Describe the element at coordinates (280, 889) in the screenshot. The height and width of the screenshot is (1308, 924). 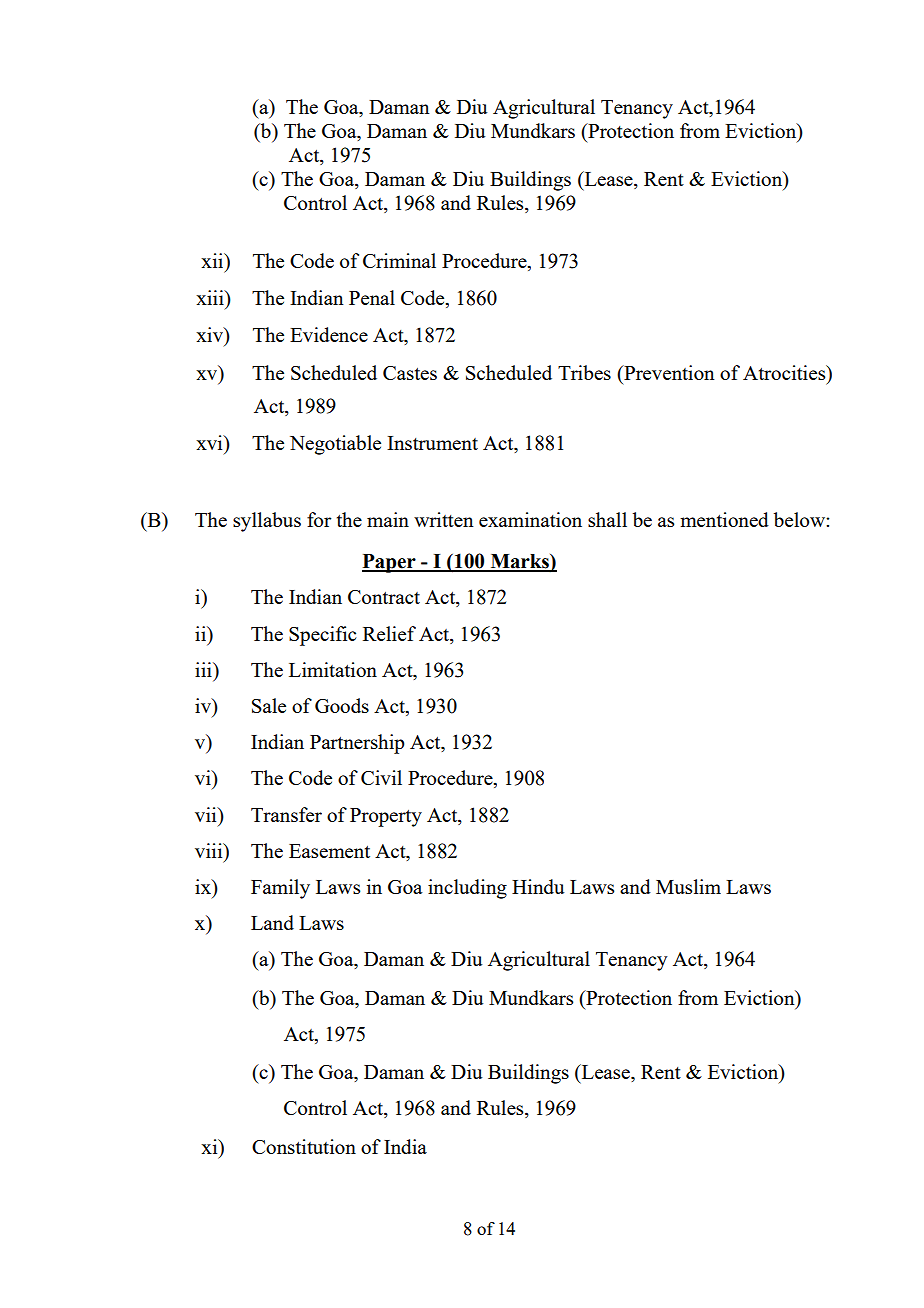
I see `Family` at that location.
